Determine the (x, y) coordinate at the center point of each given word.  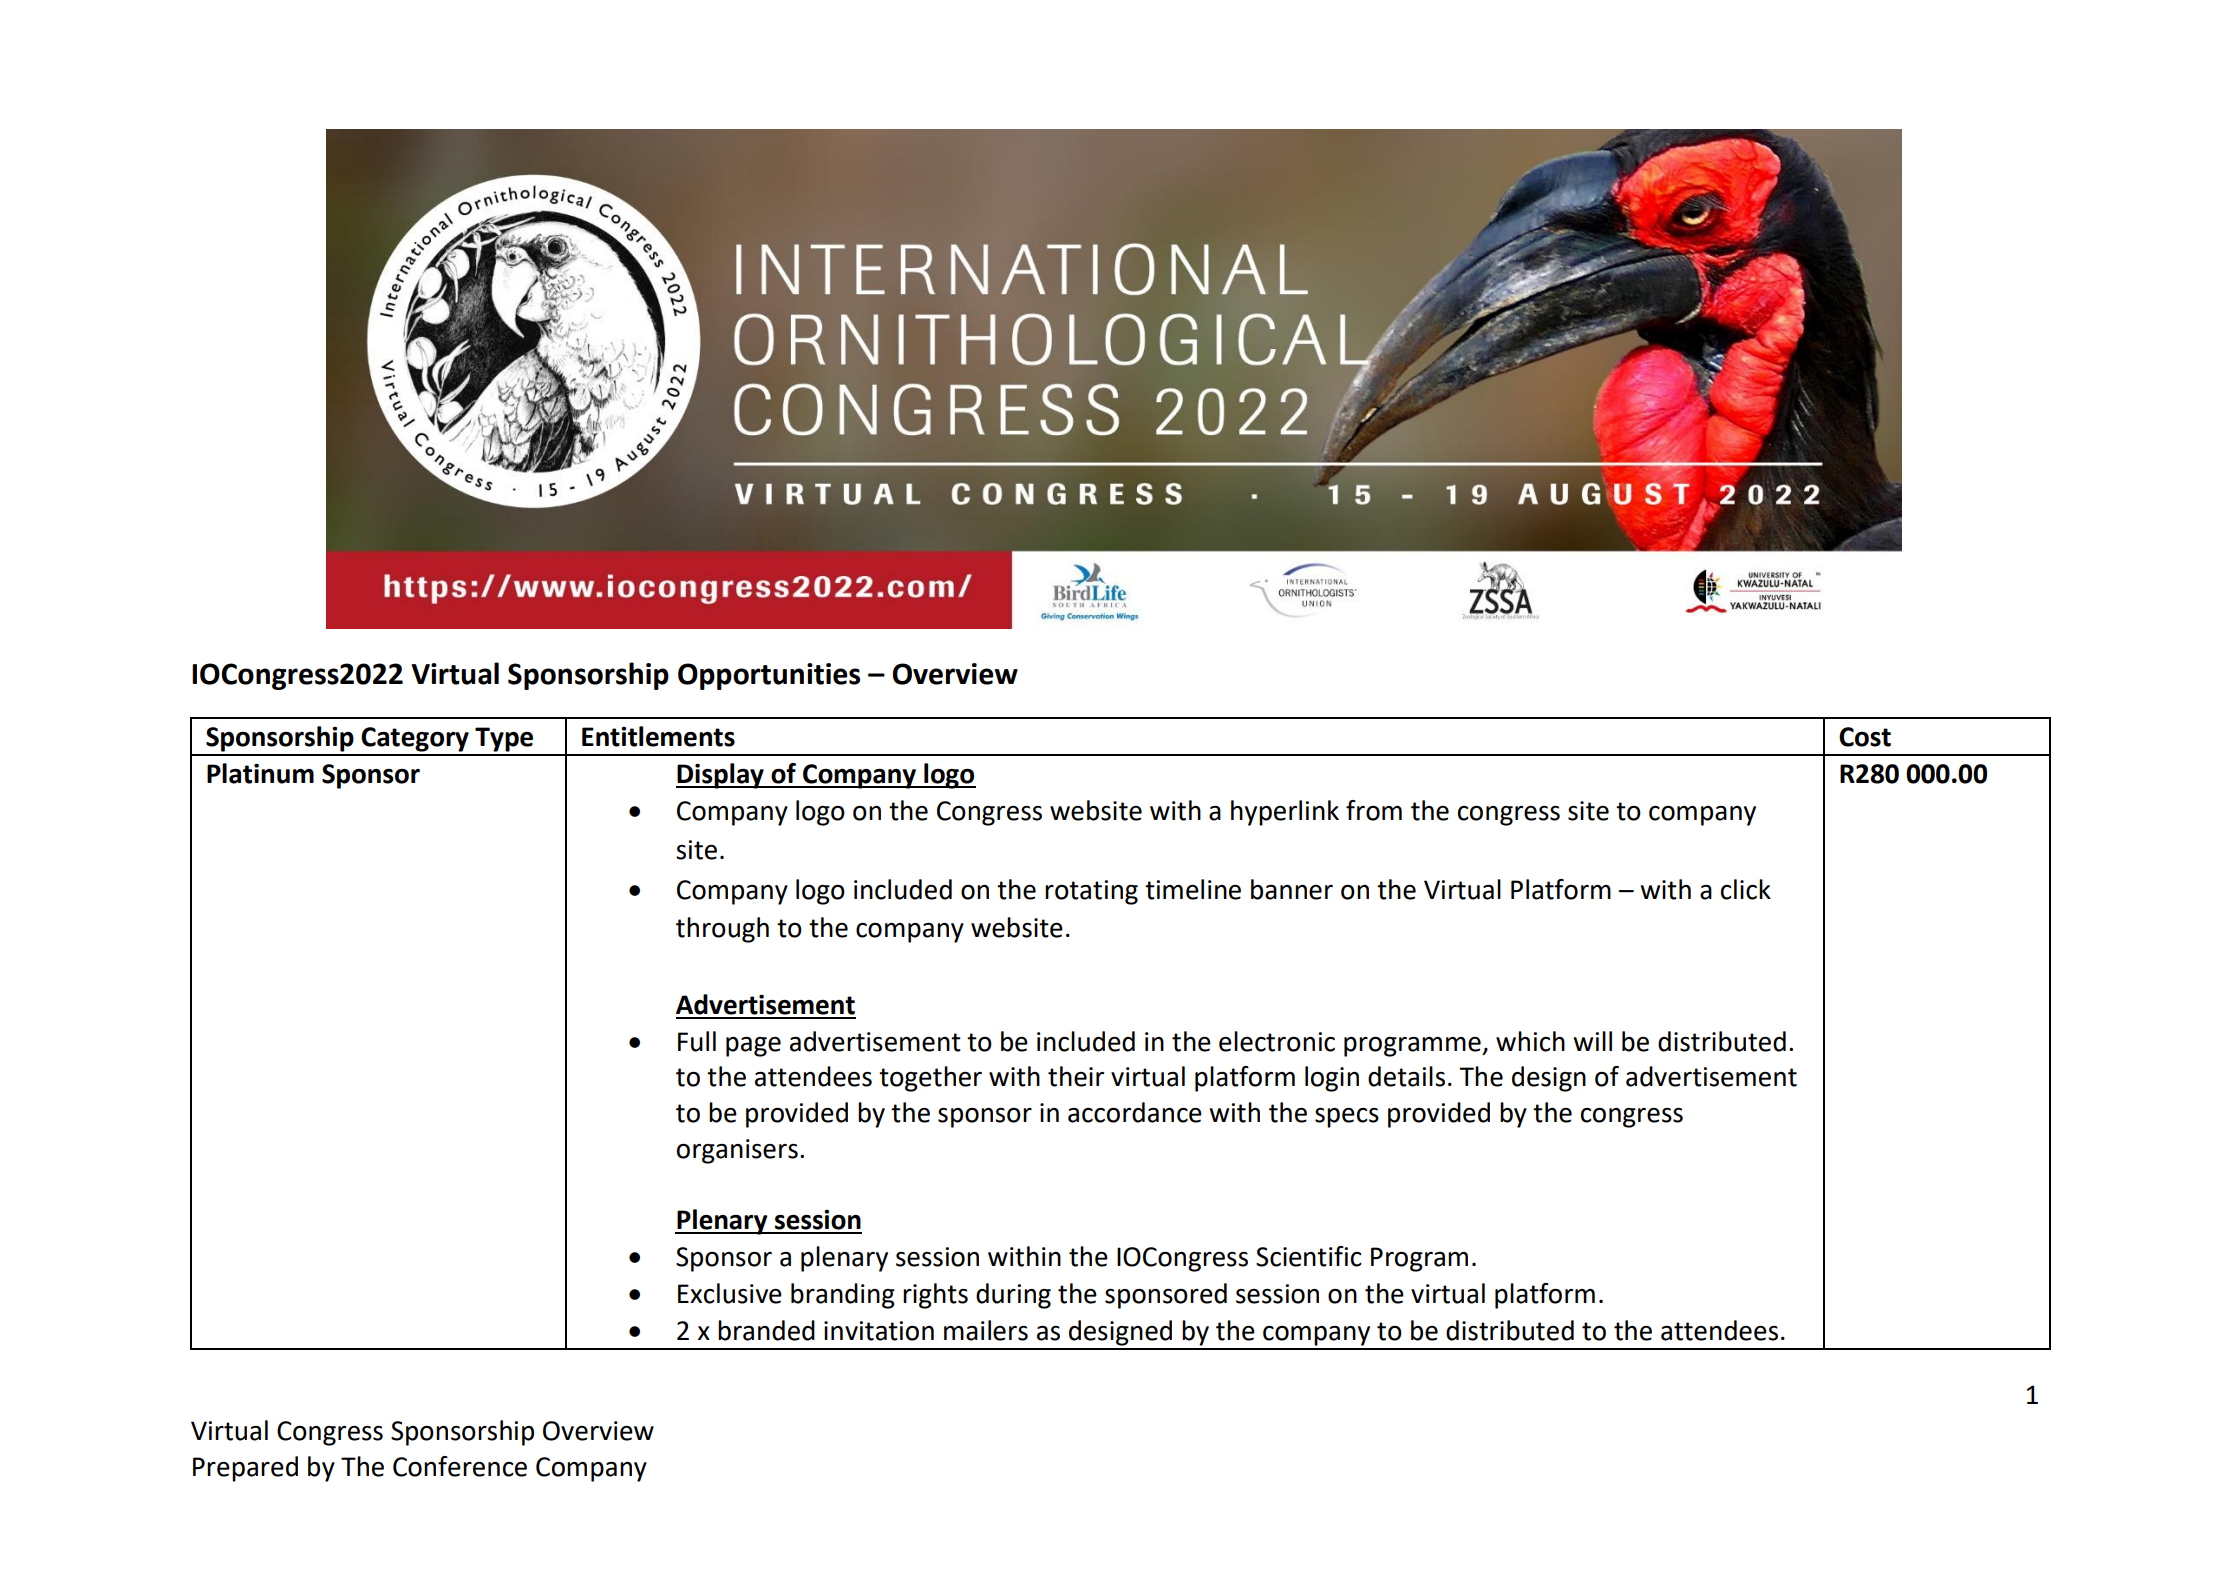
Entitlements (658, 736)
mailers (986, 1330)
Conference (460, 1466)
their (1076, 1076)
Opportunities (769, 676)
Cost (1865, 737)
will (1593, 1041)
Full (697, 1041)
